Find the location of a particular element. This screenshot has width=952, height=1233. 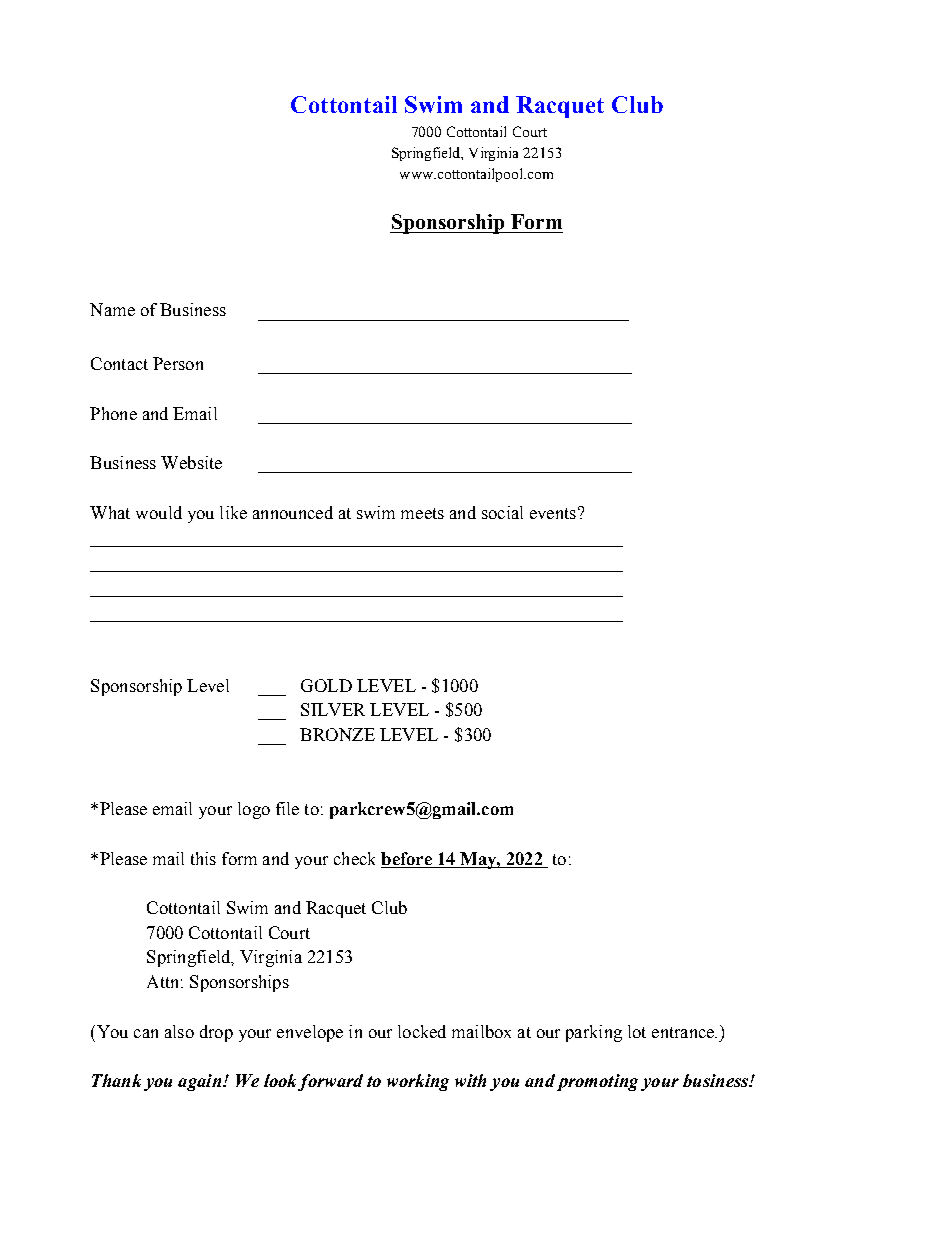

SILVER is located at coordinates (333, 709).
